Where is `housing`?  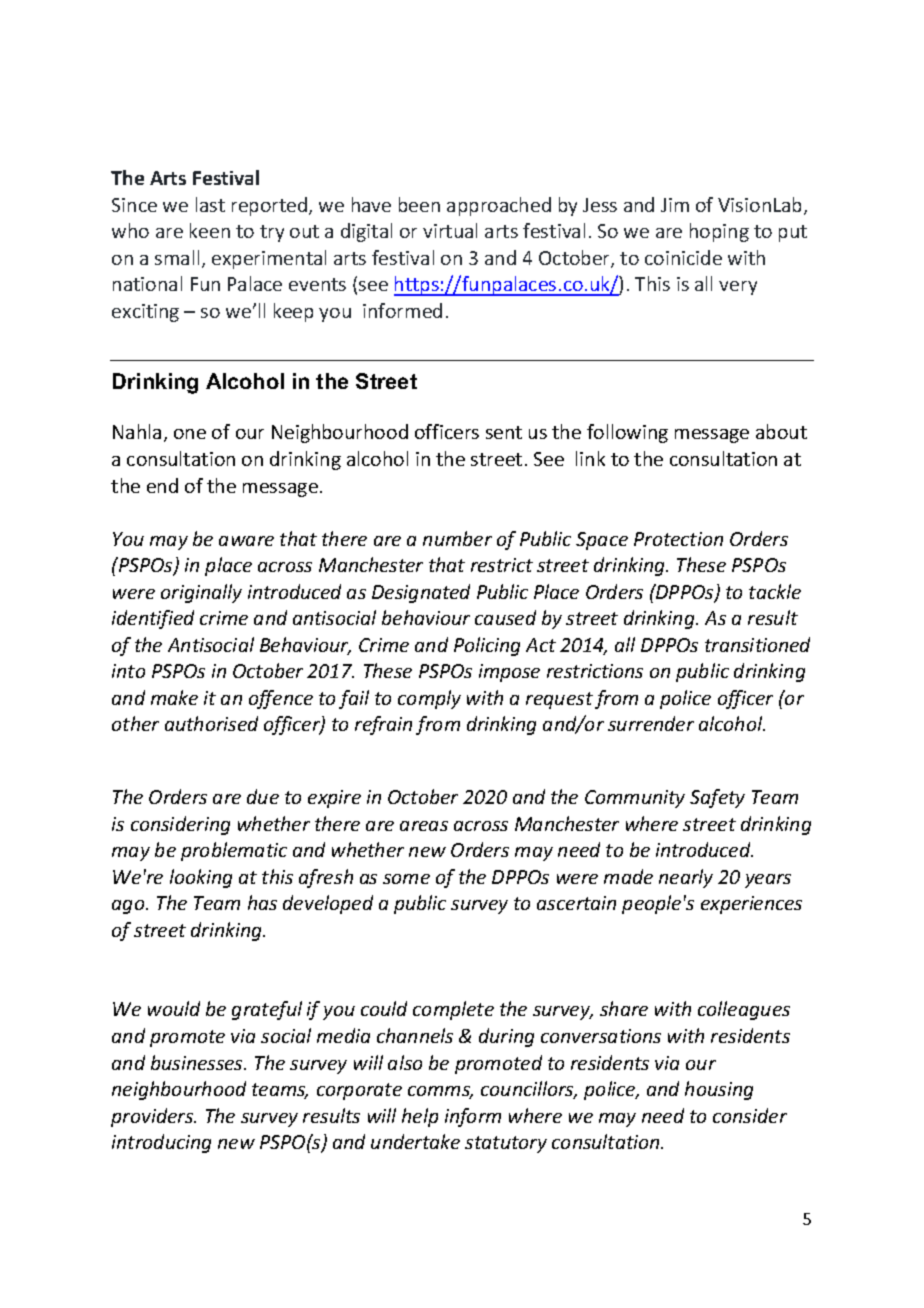 housing is located at coordinates (719, 1090).
